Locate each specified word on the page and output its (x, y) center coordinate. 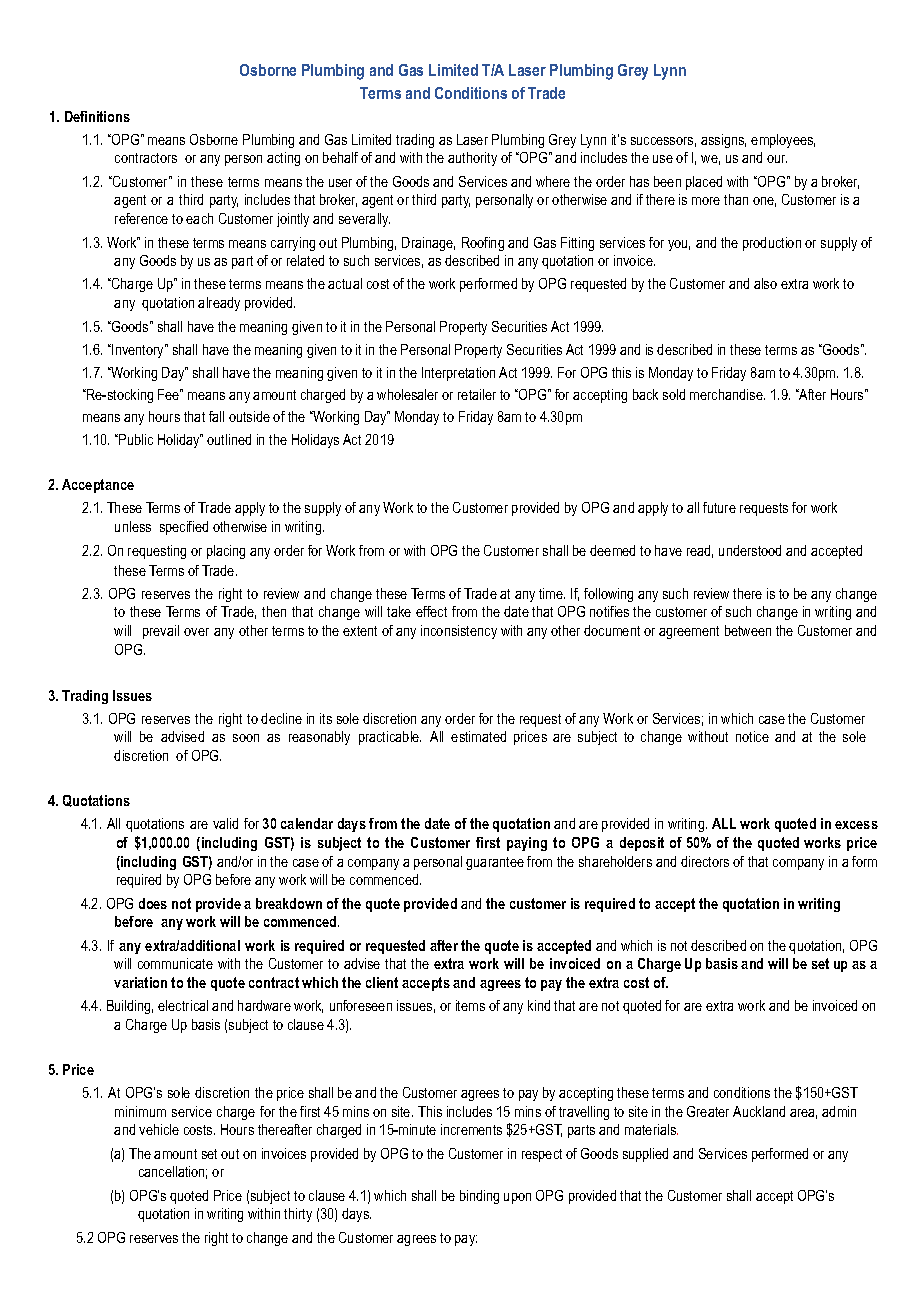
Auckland (759, 1111)
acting (283, 159)
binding (479, 1197)
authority (472, 159)
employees (783, 141)
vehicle (159, 1129)
